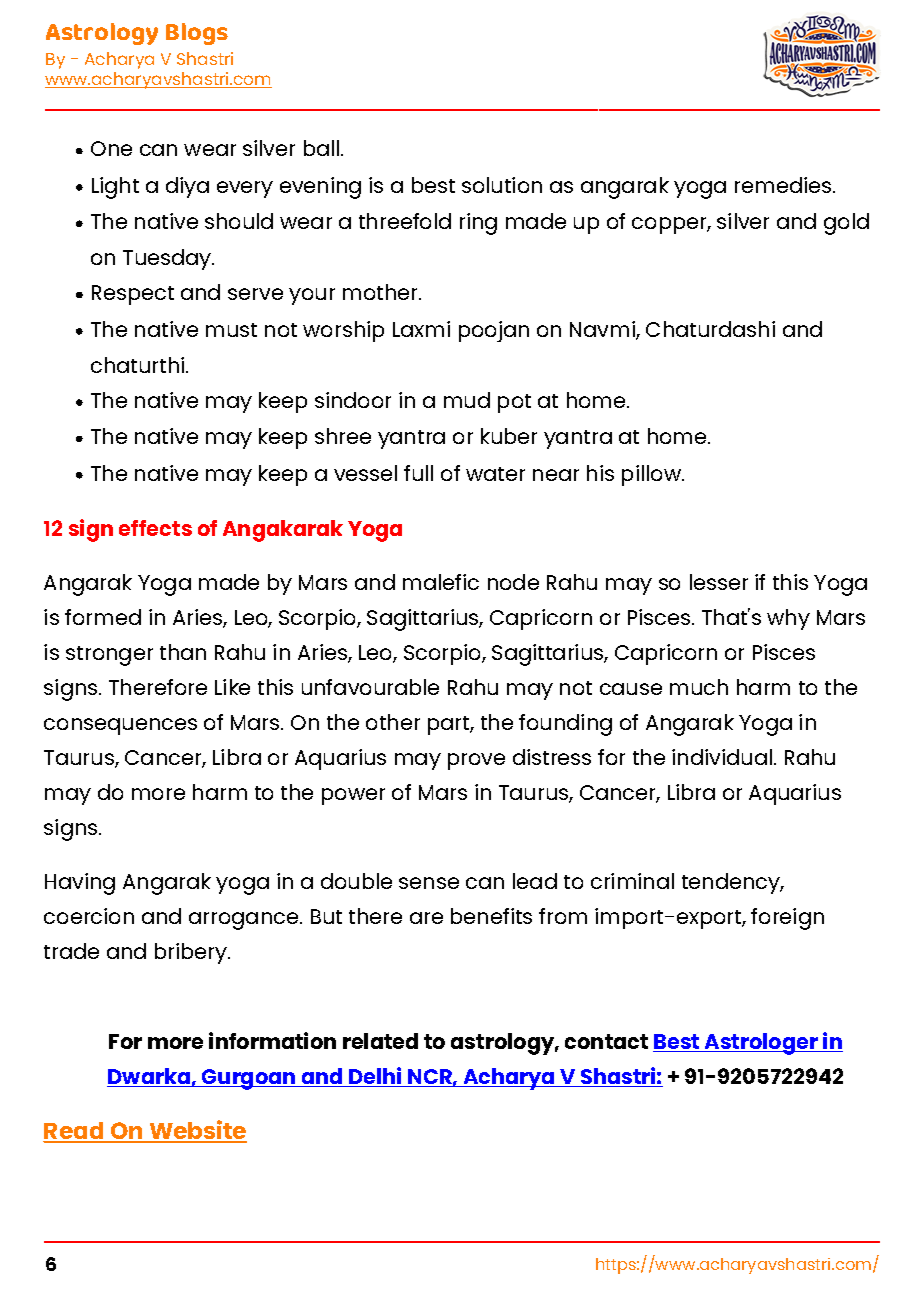 The height and width of the document is (1308, 924). Describe the element at coordinates (380, 1041) in the document. I see `related` at that location.
